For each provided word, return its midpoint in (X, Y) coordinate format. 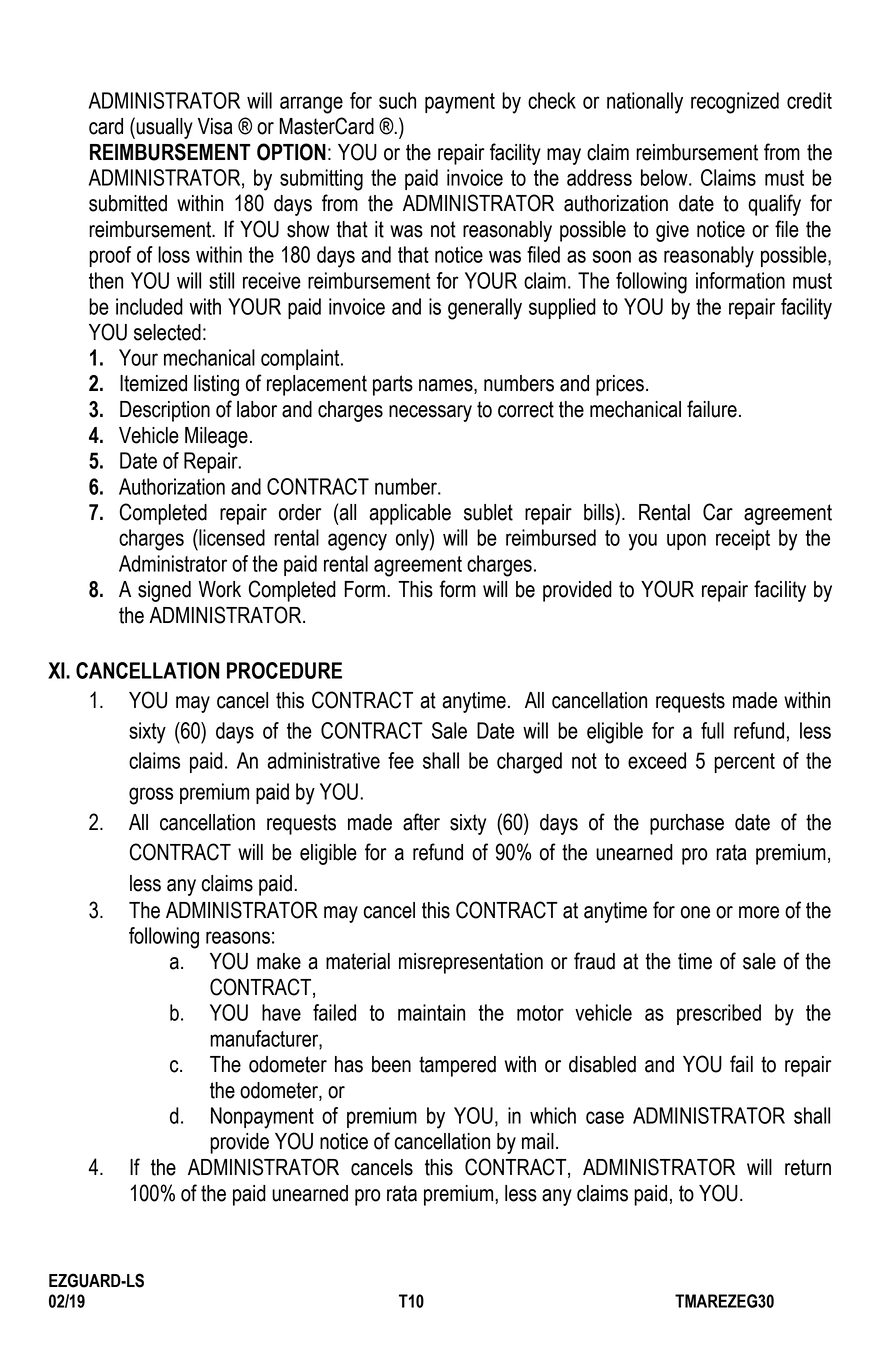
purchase (687, 824)
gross (151, 796)
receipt (743, 539)
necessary (430, 413)
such (397, 100)
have (281, 1012)
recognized (735, 103)
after (421, 822)
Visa (215, 126)
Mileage (216, 437)
